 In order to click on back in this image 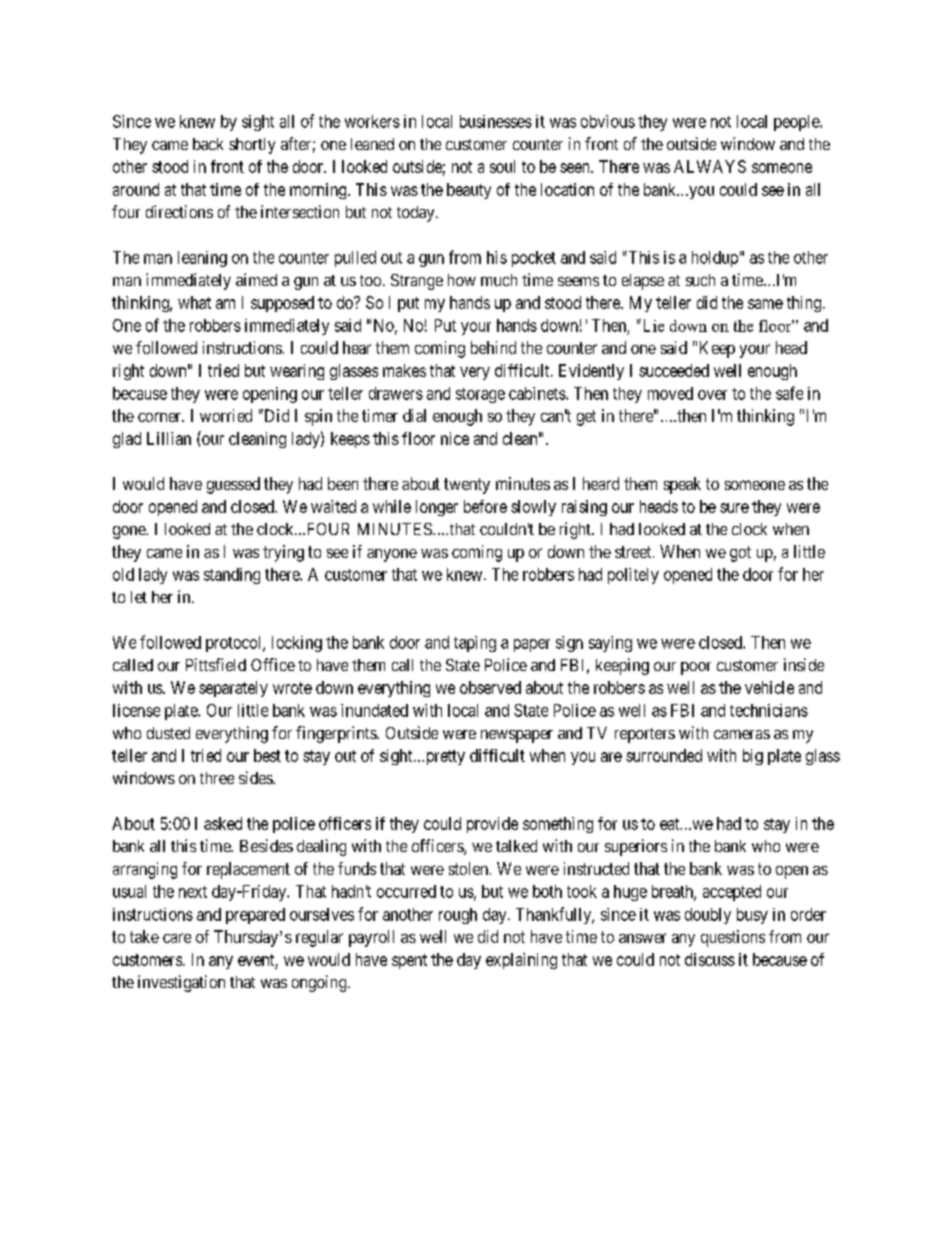, I will do `click(208, 144)`.
